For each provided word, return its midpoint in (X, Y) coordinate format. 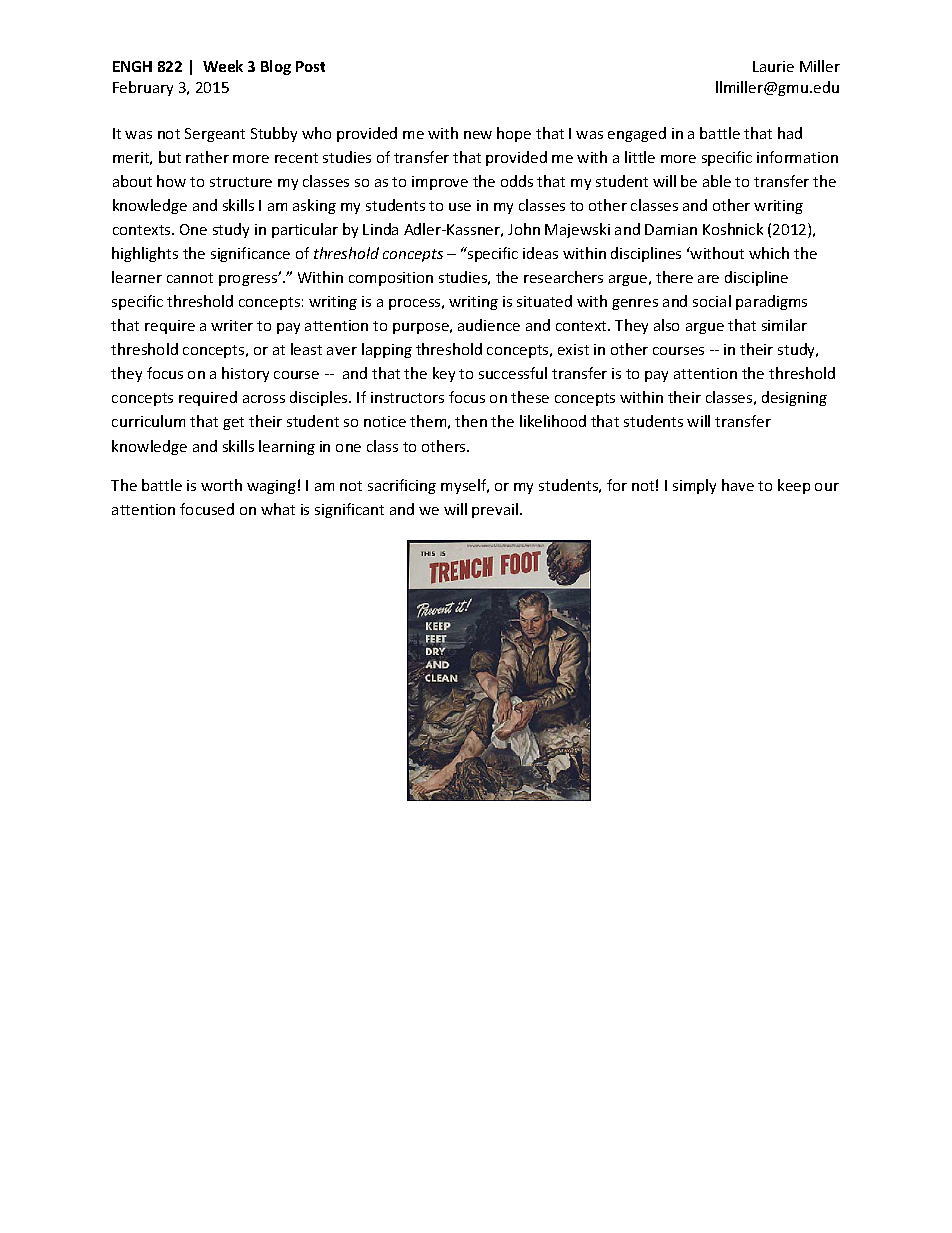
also (666, 325)
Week (223, 66)
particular (305, 230)
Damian (671, 229)
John (524, 229)
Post (310, 66)
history (245, 374)
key (444, 374)
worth (221, 485)
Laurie (773, 66)
